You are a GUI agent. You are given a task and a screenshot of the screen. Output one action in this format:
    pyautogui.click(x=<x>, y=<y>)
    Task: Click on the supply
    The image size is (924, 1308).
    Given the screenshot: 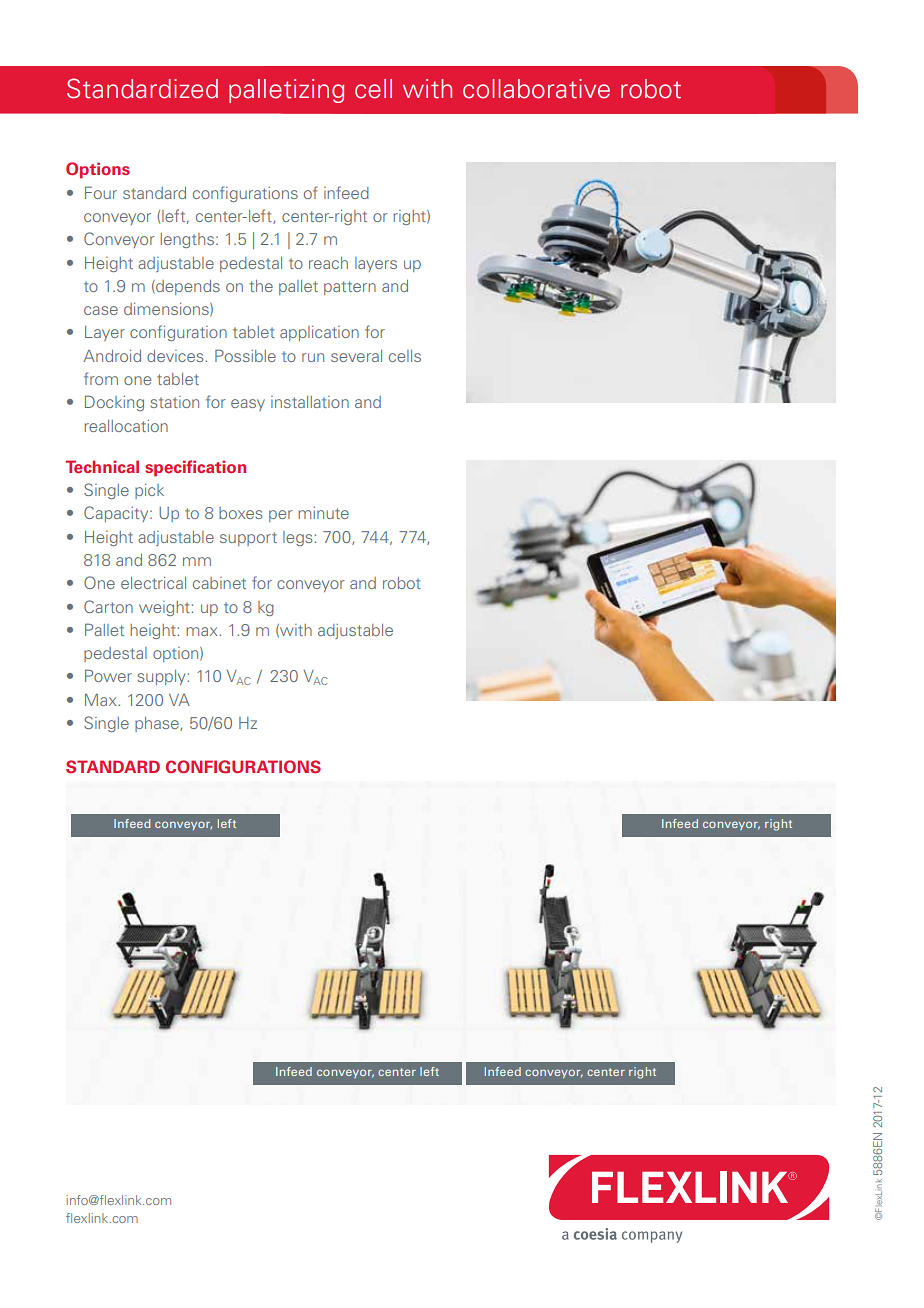 What is the action you would take?
    pyautogui.click(x=161, y=677)
